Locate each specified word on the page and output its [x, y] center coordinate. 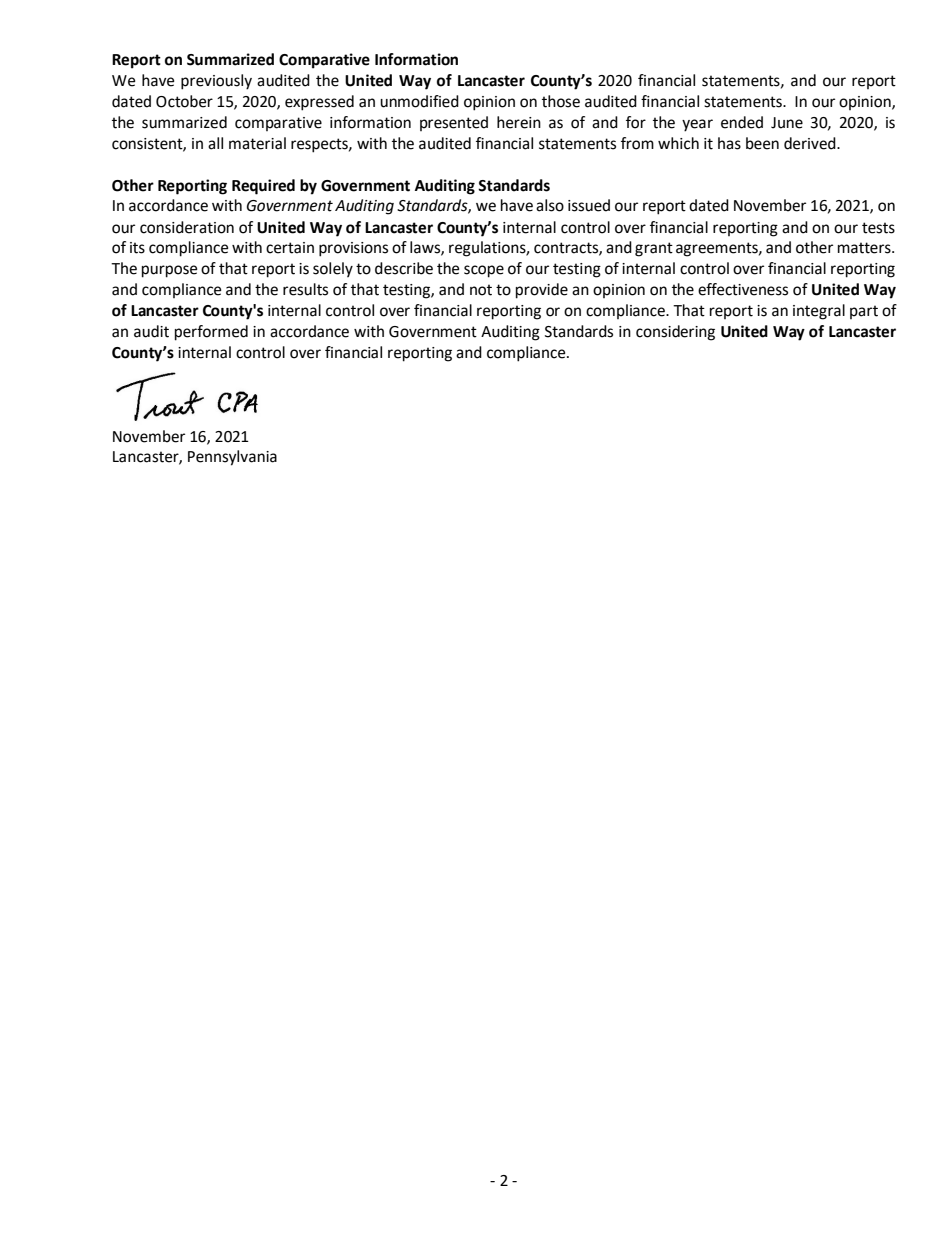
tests [878, 228]
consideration [187, 227]
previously [216, 82]
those [561, 101]
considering [675, 333]
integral [819, 312]
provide [542, 291]
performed [211, 333]
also [550, 205]
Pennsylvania [232, 458]
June [787, 123]
